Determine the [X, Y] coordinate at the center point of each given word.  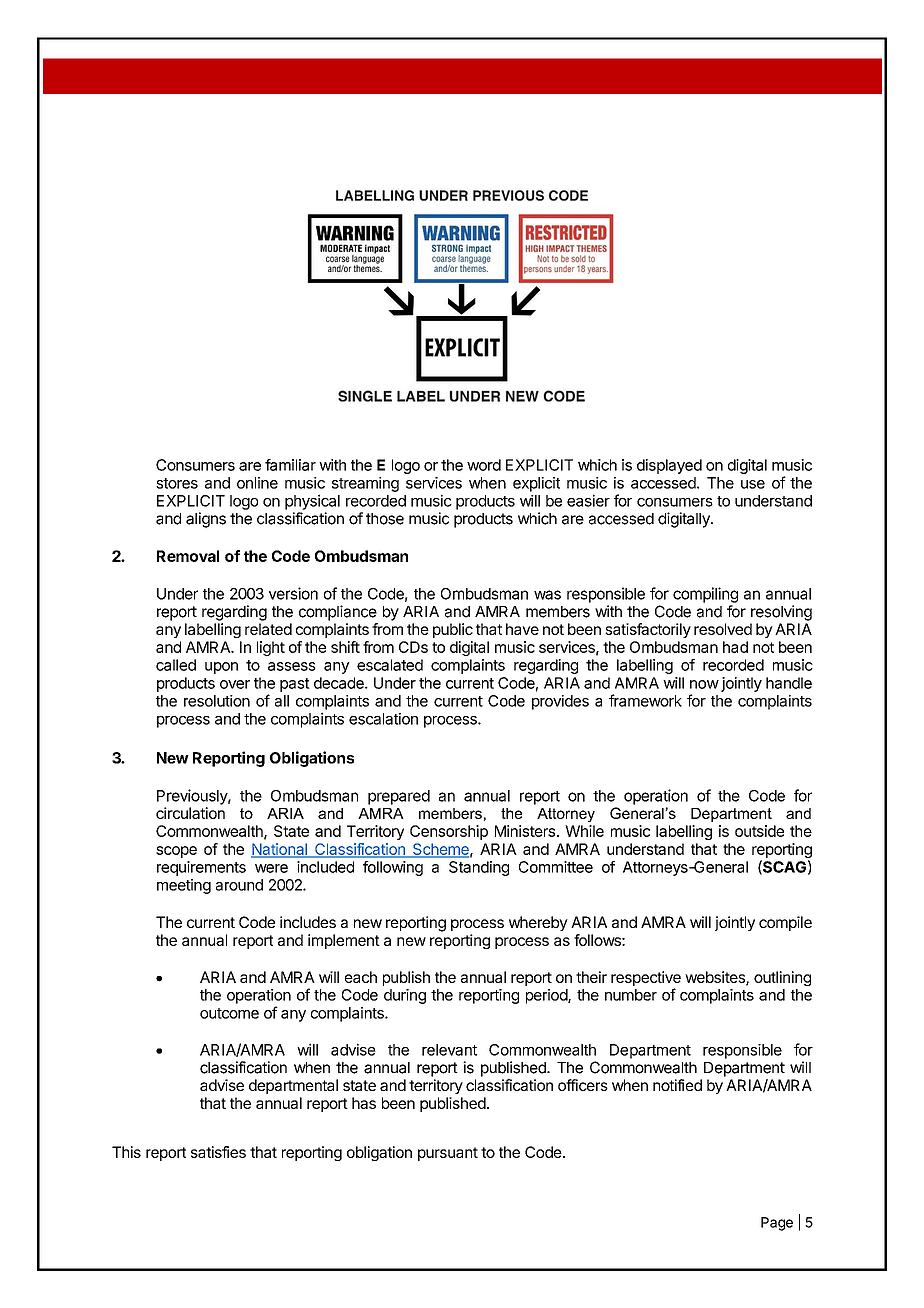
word [484, 465]
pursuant [448, 1154]
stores [177, 483]
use [753, 484]
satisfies [218, 1152]
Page [777, 1224]
